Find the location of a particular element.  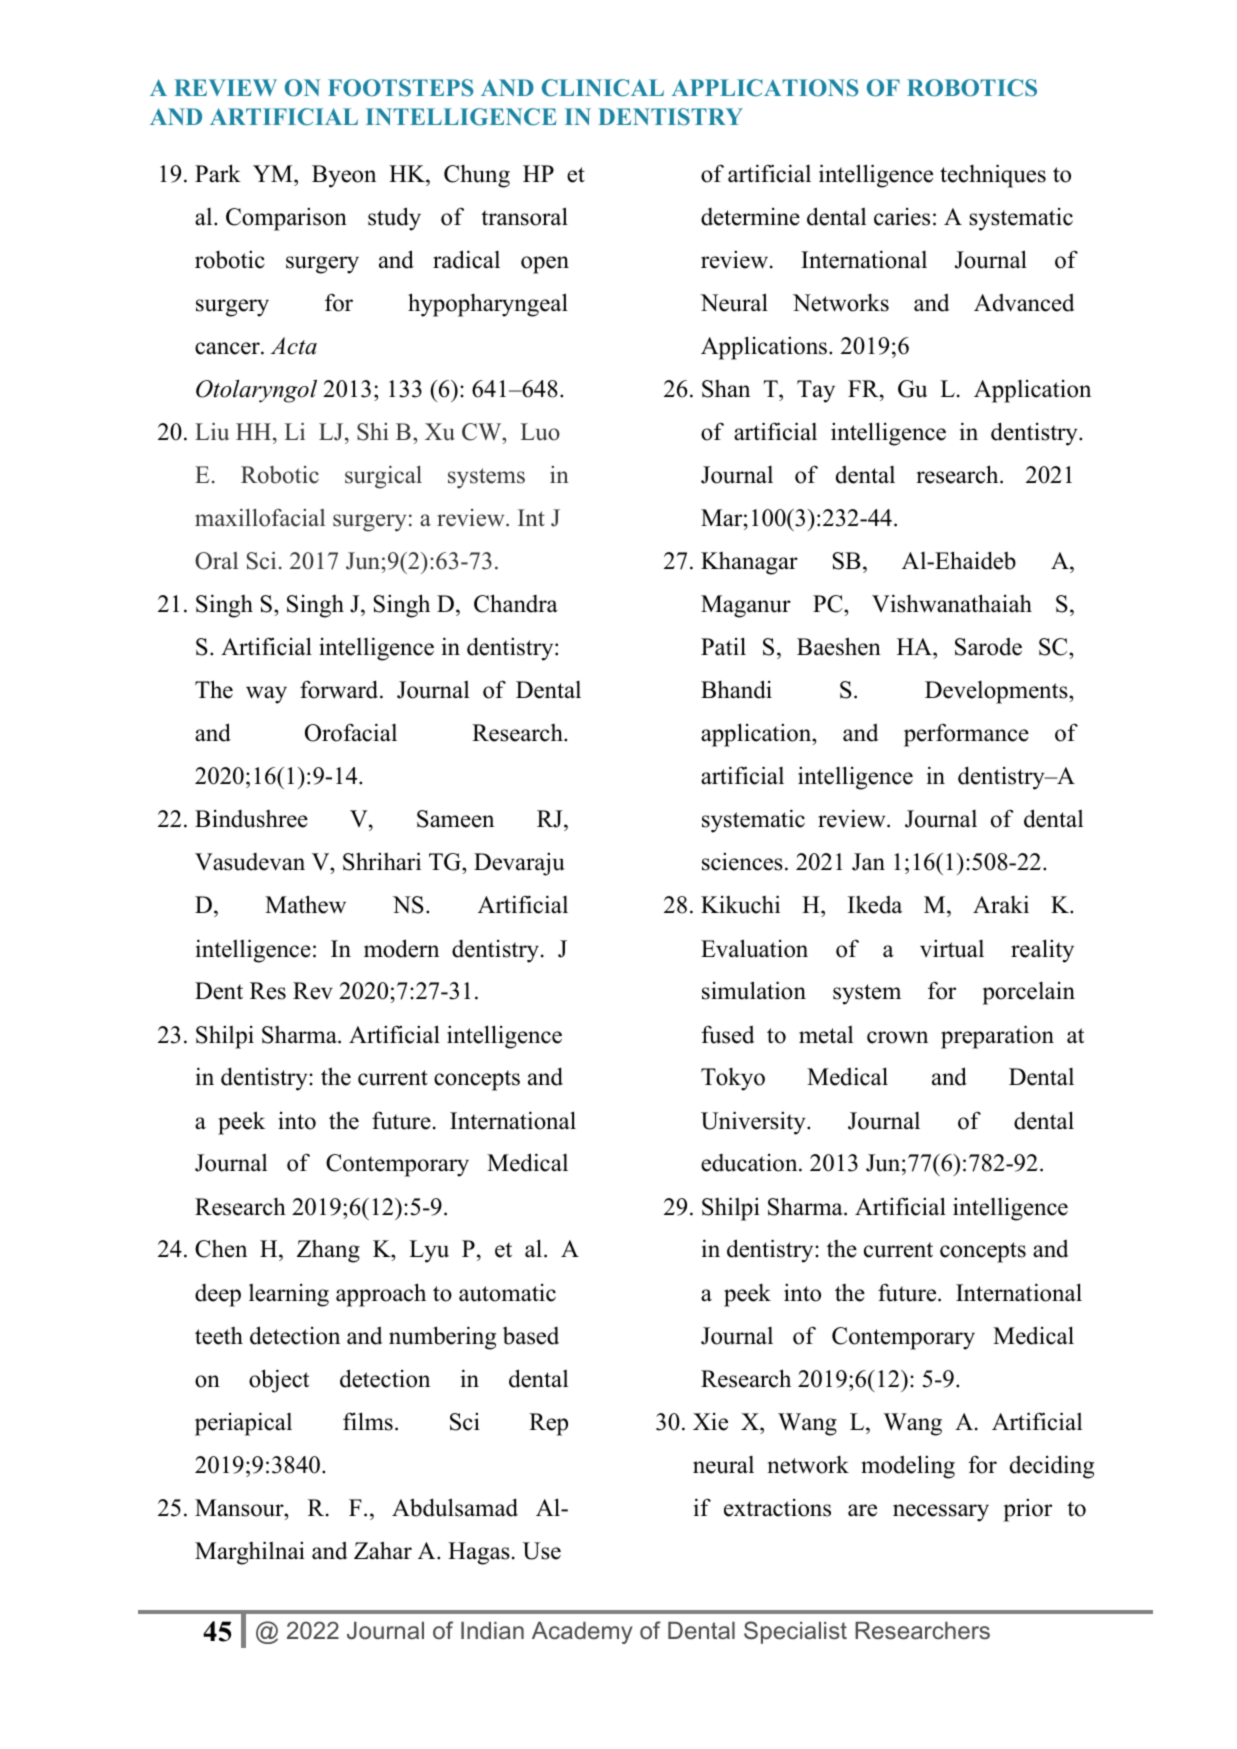

Tokyo is located at coordinates (733, 1079).
